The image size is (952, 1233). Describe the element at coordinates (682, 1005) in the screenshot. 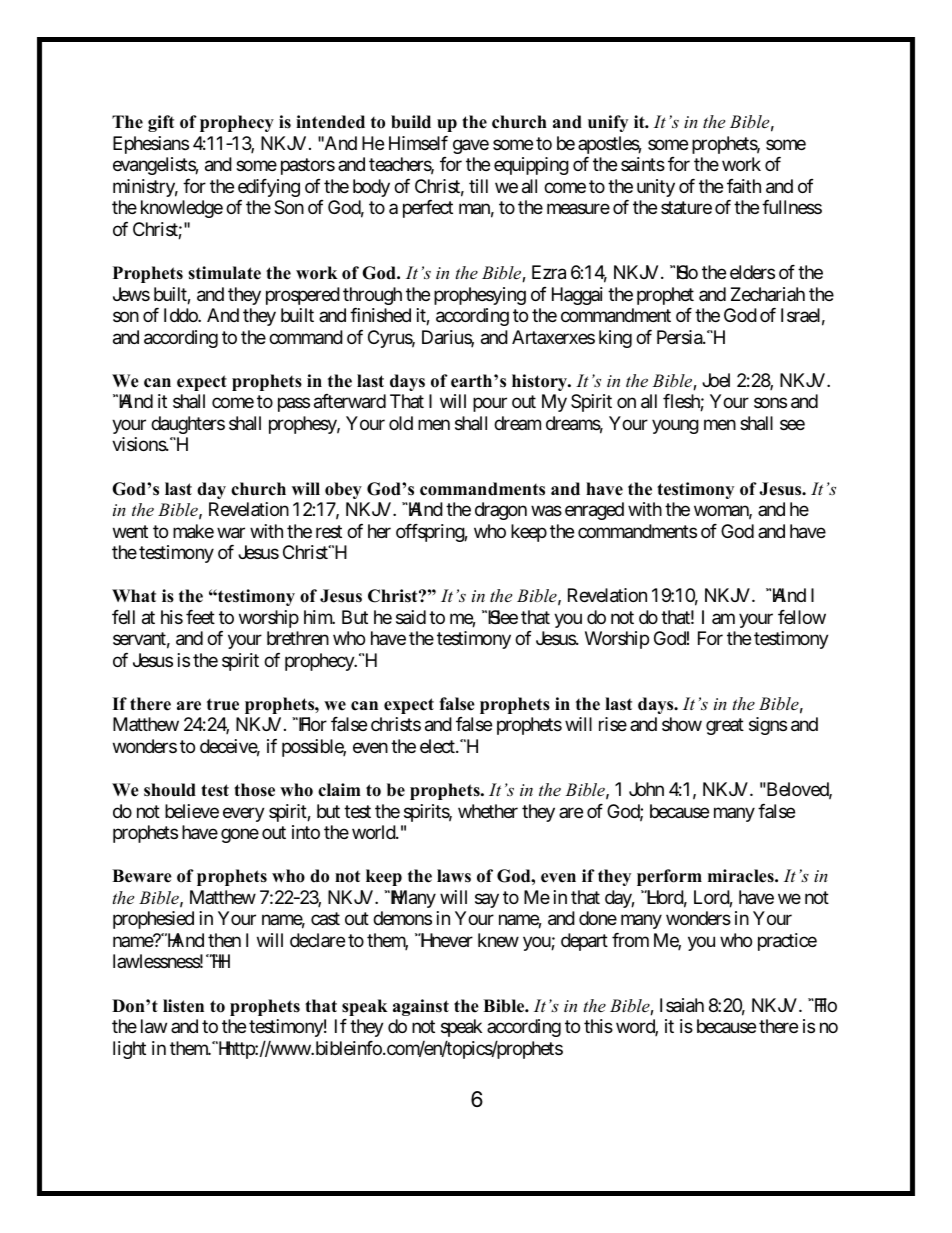

I see `Isaiah` at that location.
